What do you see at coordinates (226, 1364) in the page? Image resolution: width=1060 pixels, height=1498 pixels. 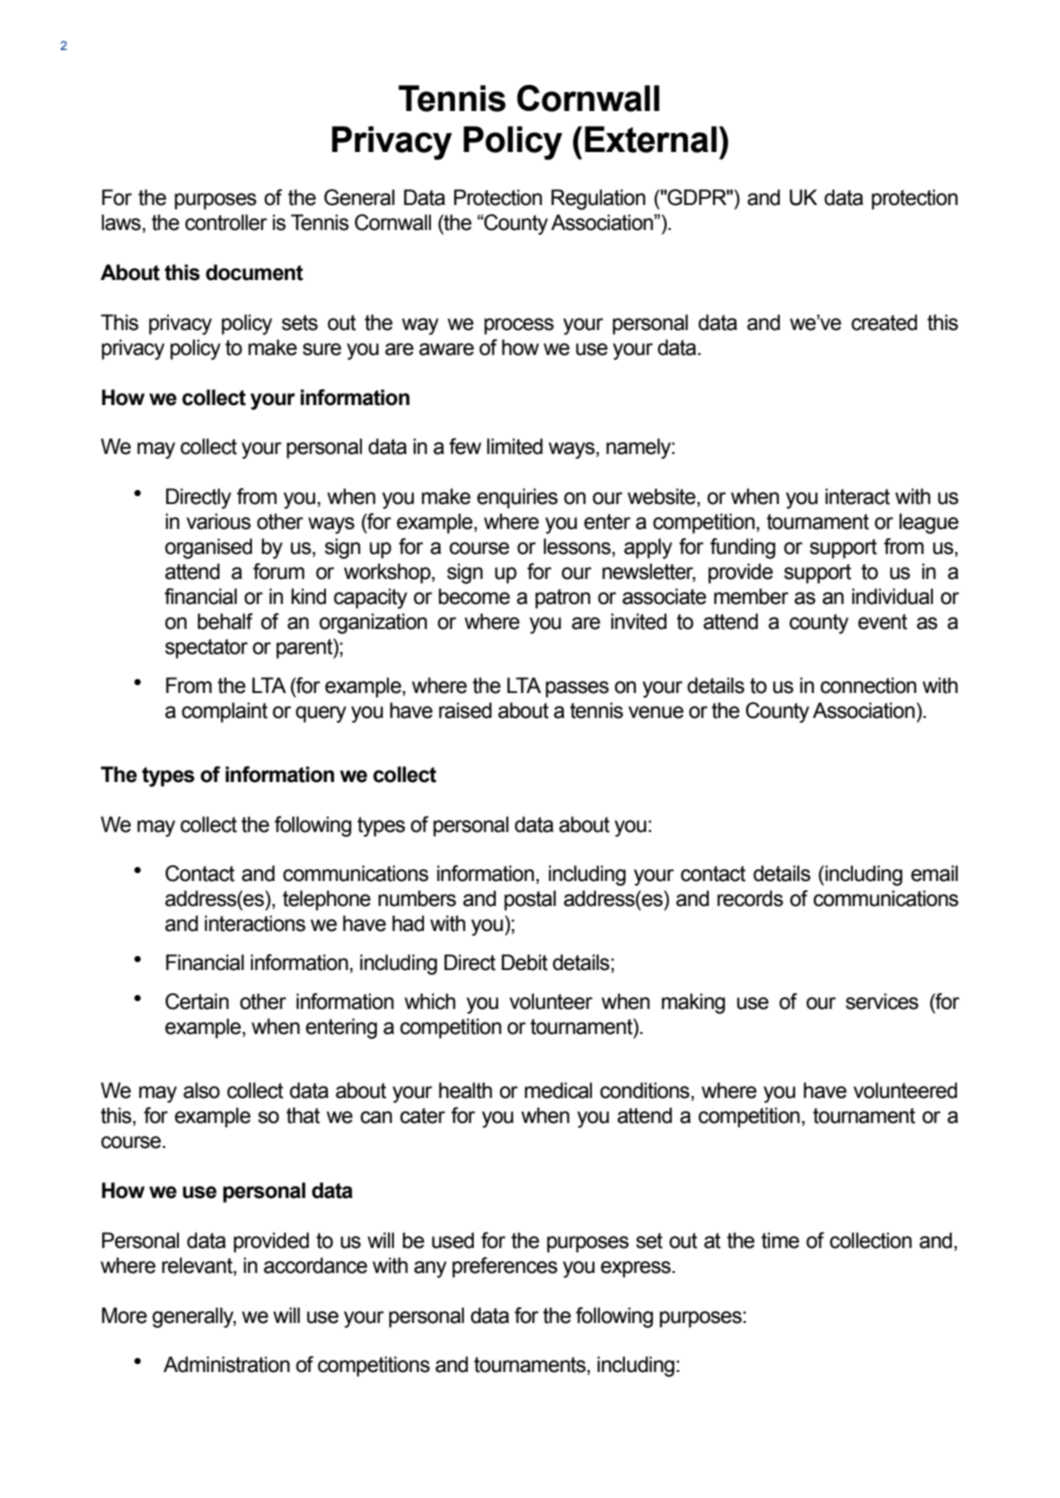 I see `Administration` at bounding box center [226, 1364].
